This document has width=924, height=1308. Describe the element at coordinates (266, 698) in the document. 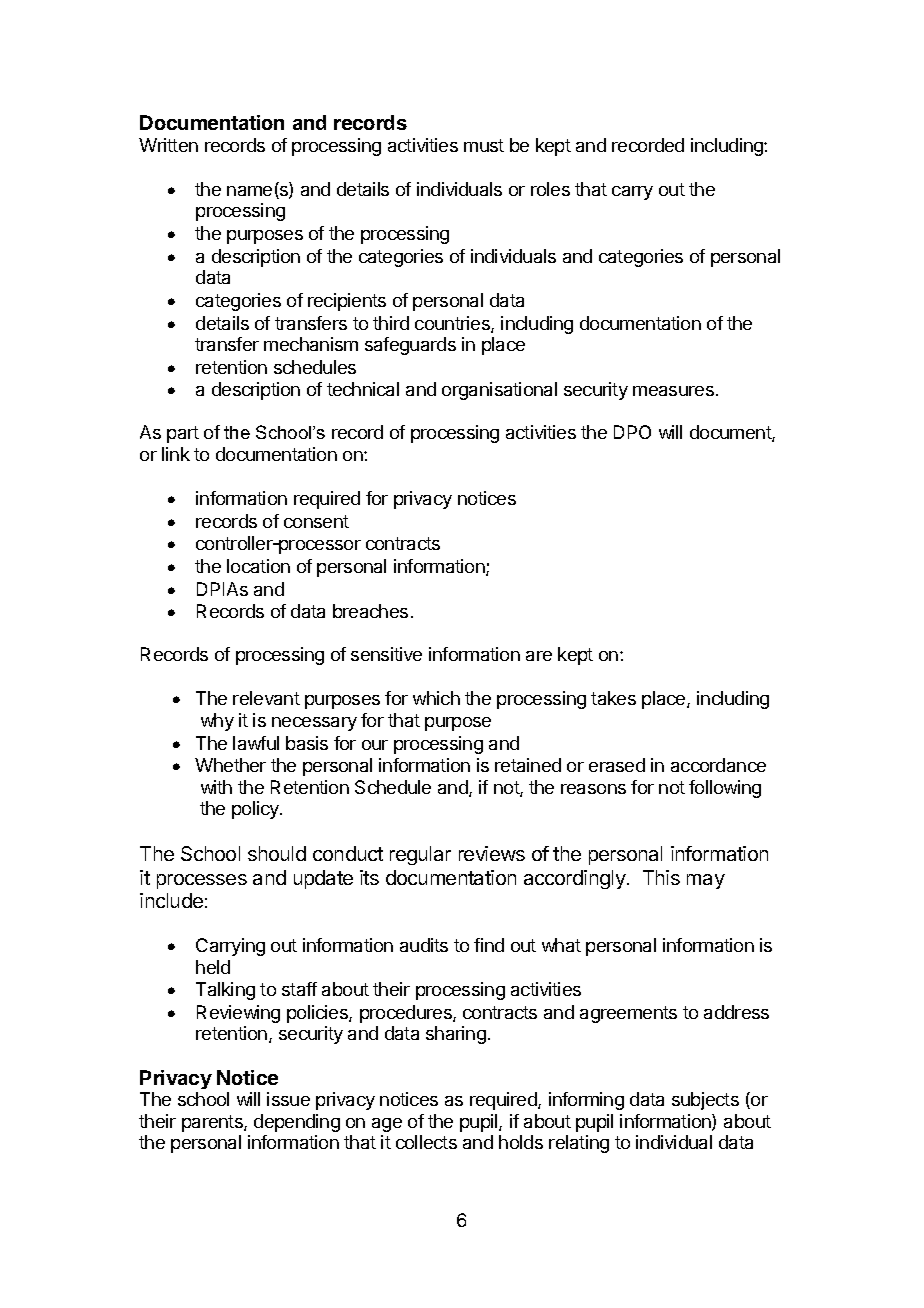

I see `relevant` at that location.
